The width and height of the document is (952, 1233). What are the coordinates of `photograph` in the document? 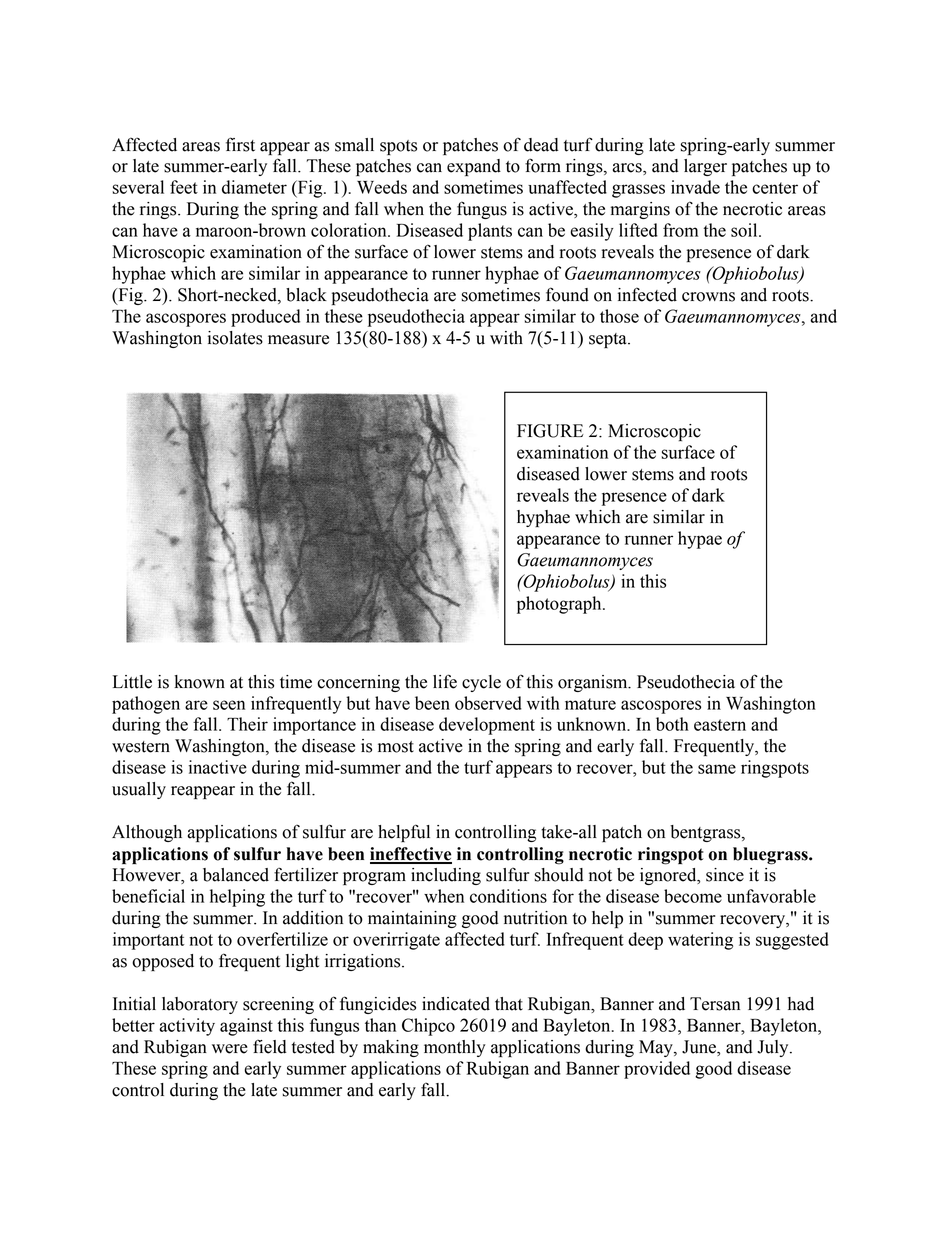 It's located at (560, 605).
